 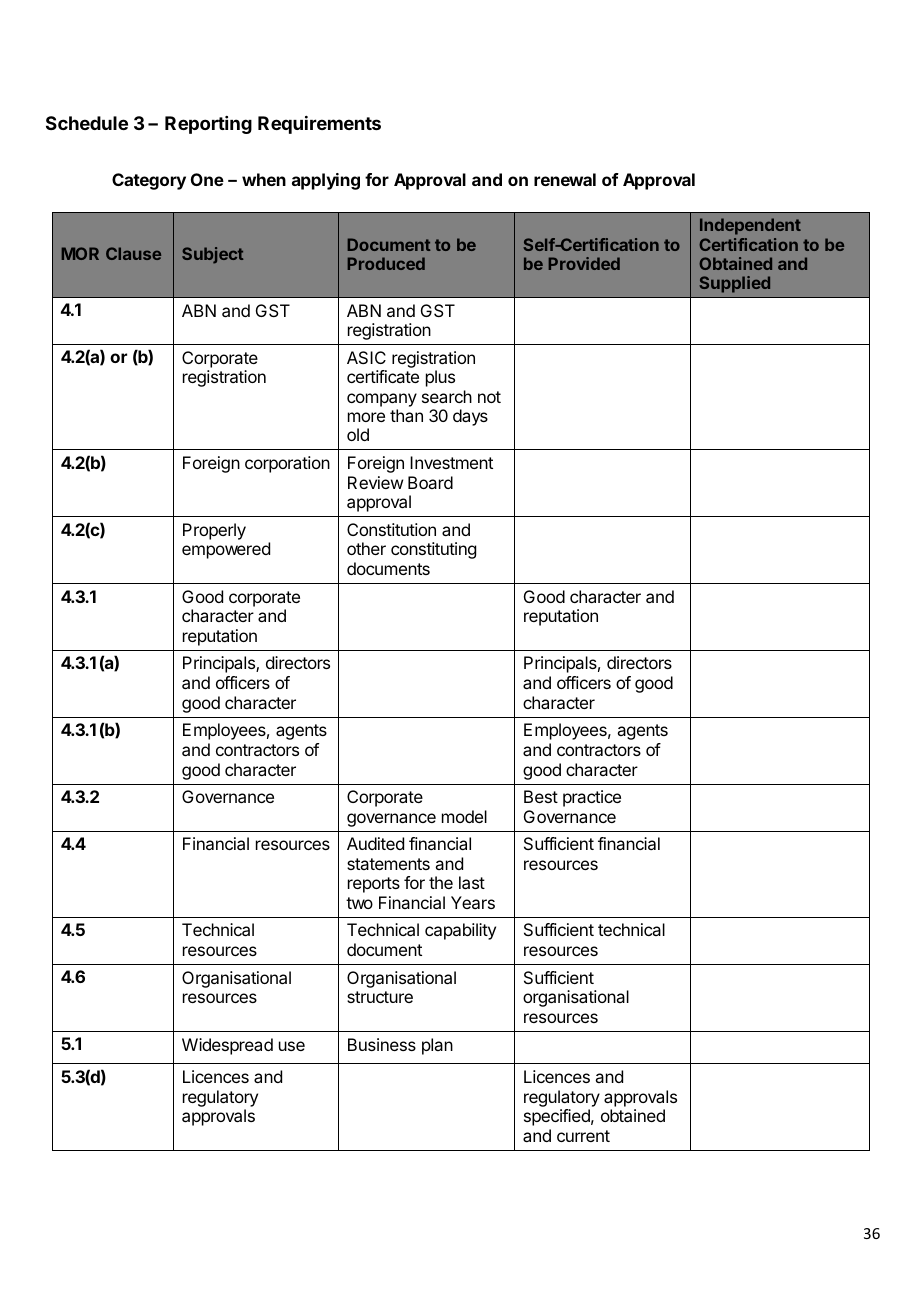 I want to click on Widespread, so click(x=227, y=1046).
